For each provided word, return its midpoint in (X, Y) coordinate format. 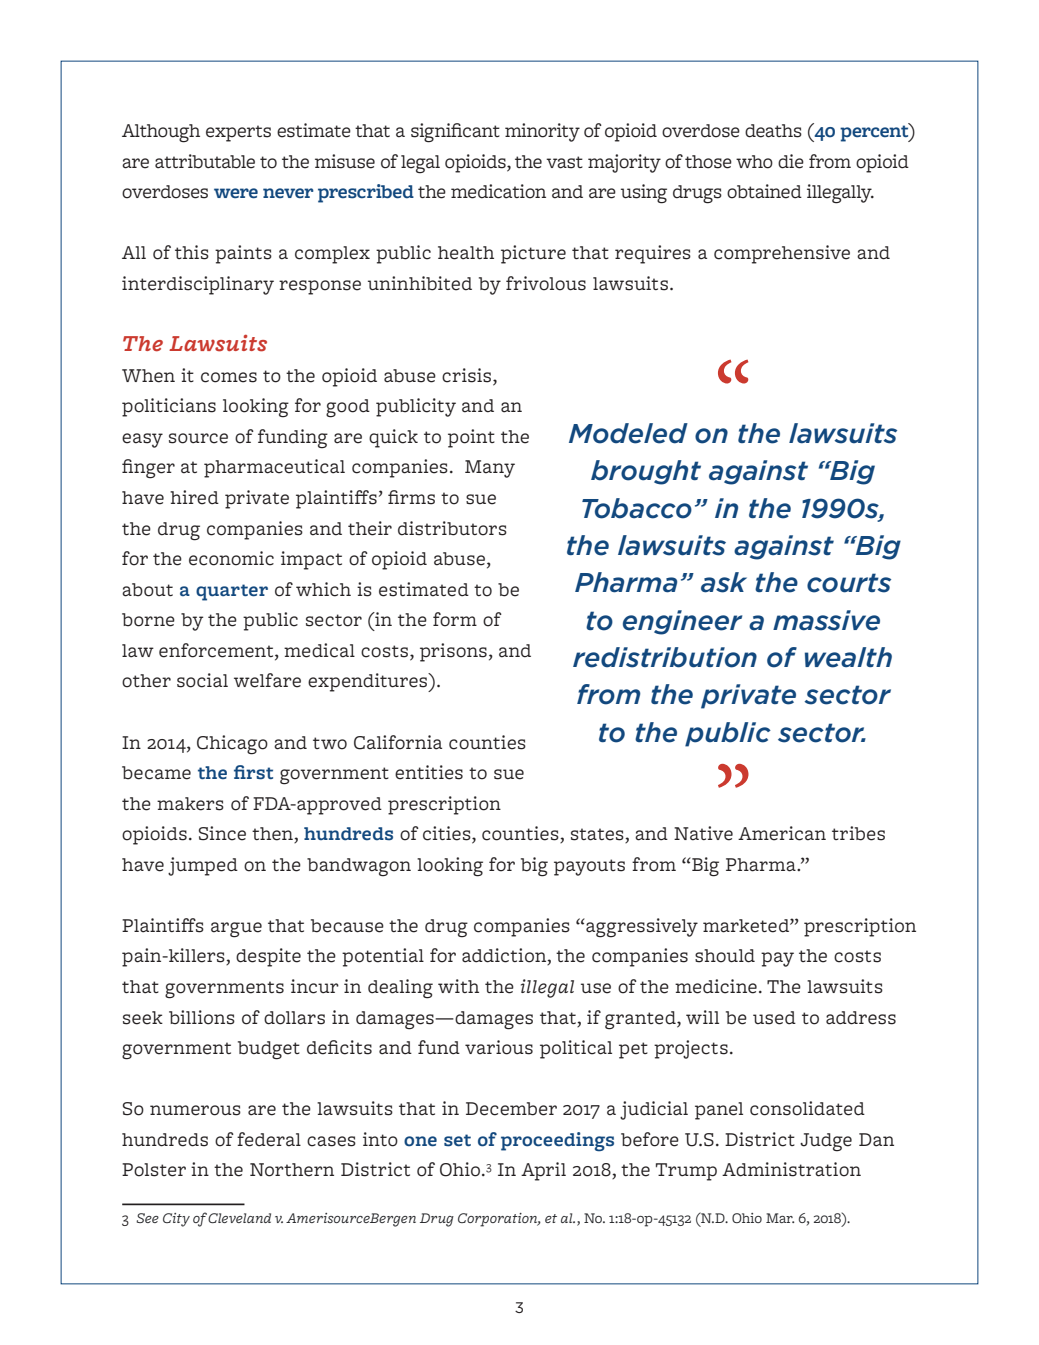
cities (448, 834)
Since (222, 833)
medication (498, 191)
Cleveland (239, 1218)
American (782, 833)
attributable (205, 161)
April (543, 1171)
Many (490, 469)
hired (194, 497)
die (791, 161)
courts (849, 583)
